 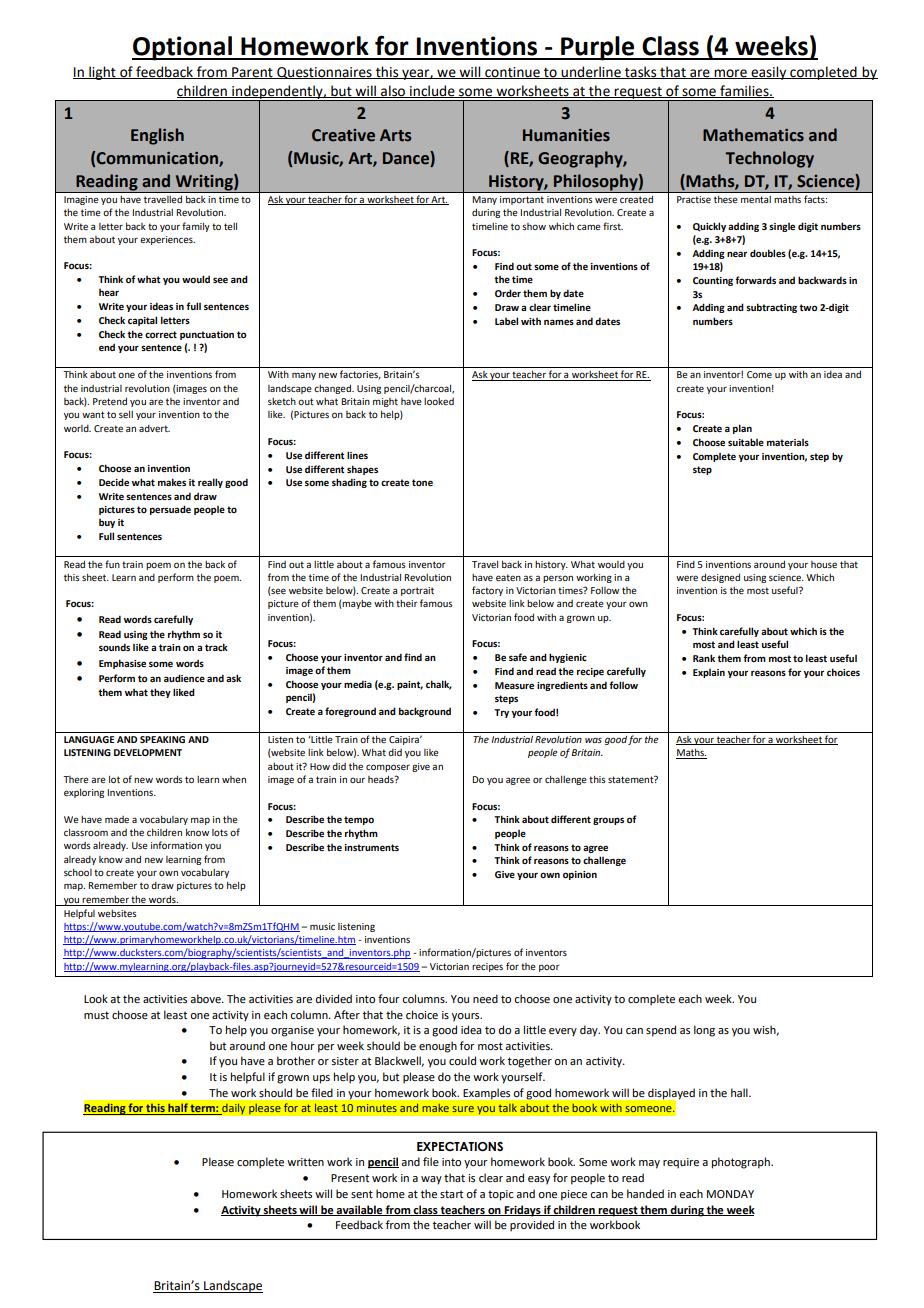 What do you see at coordinates (178, 1109) in the image?
I see `half` at bounding box center [178, 1109].
